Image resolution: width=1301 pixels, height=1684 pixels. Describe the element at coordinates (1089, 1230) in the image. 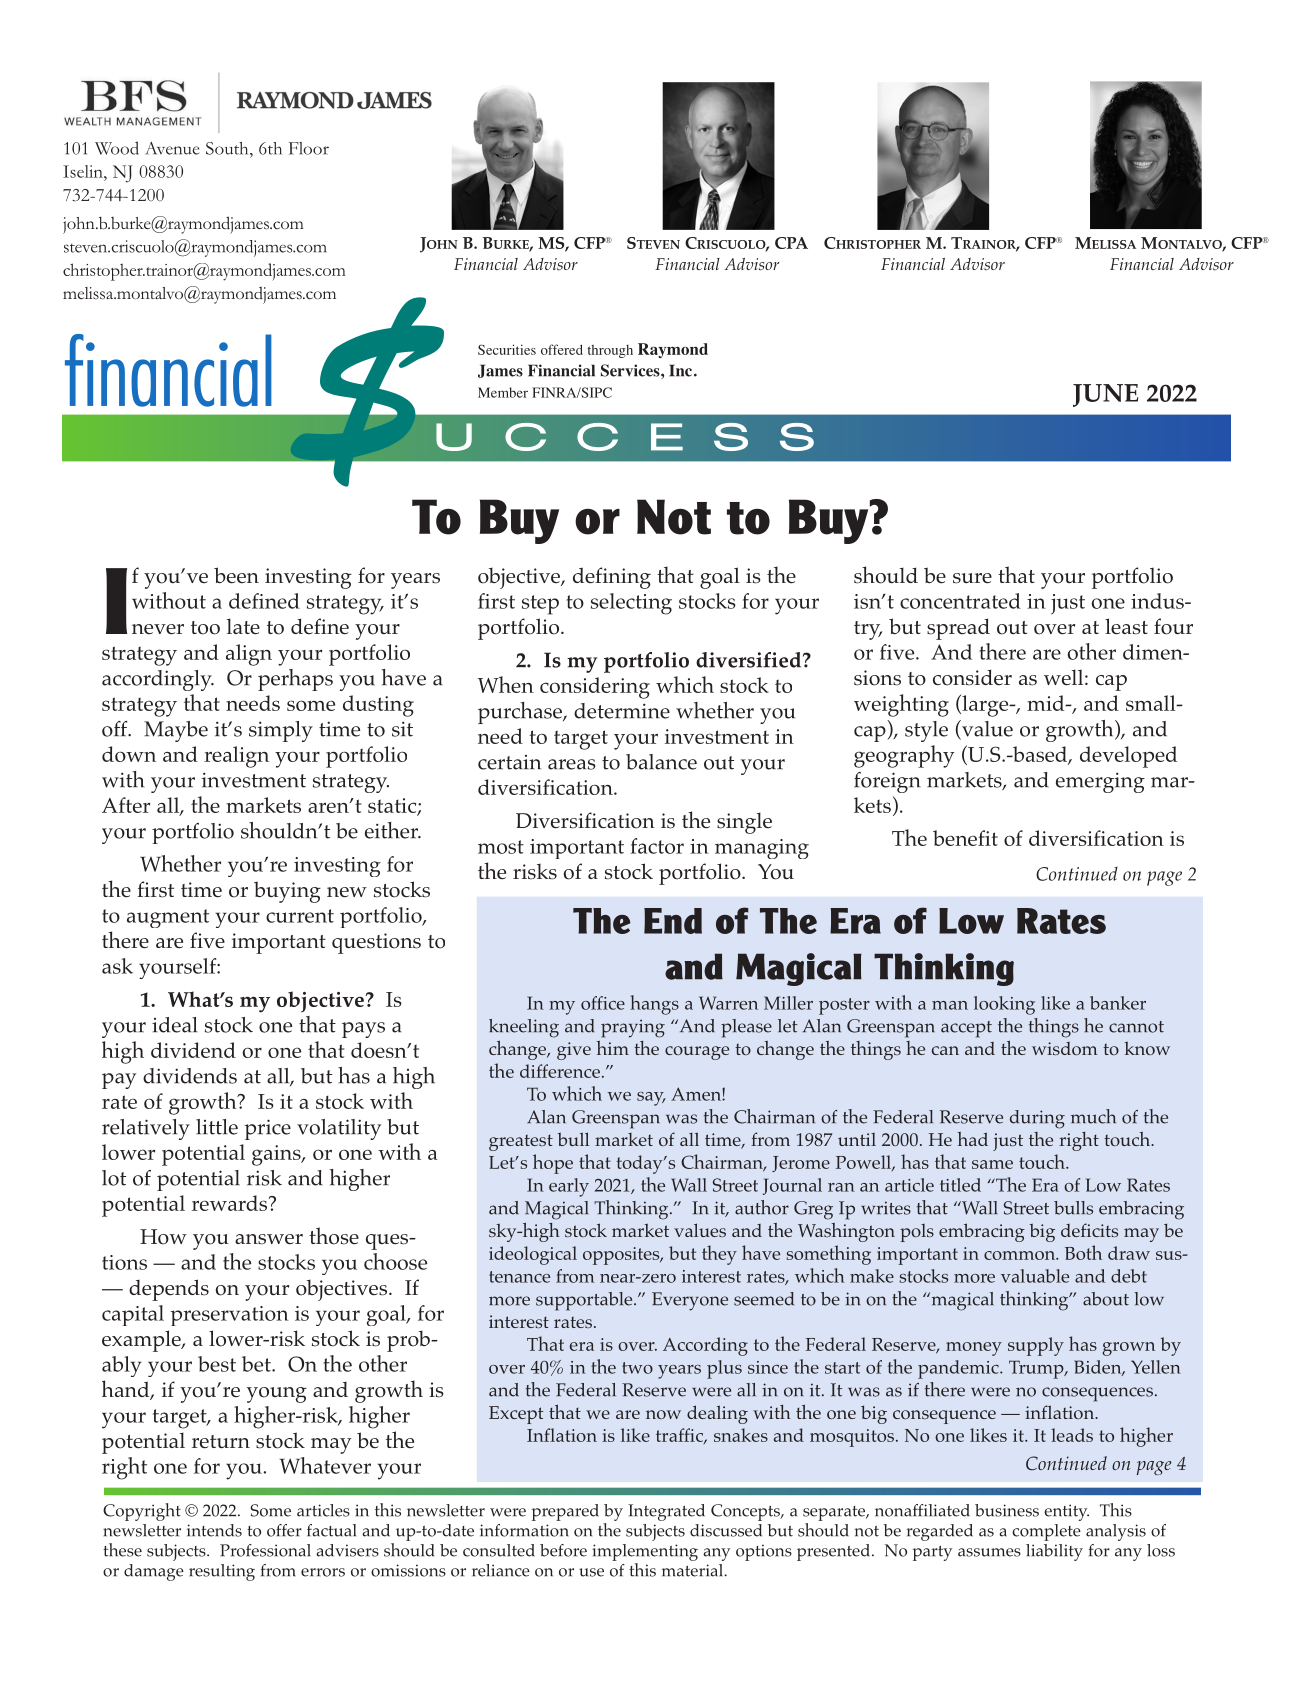

I see `deficits` at that location.
